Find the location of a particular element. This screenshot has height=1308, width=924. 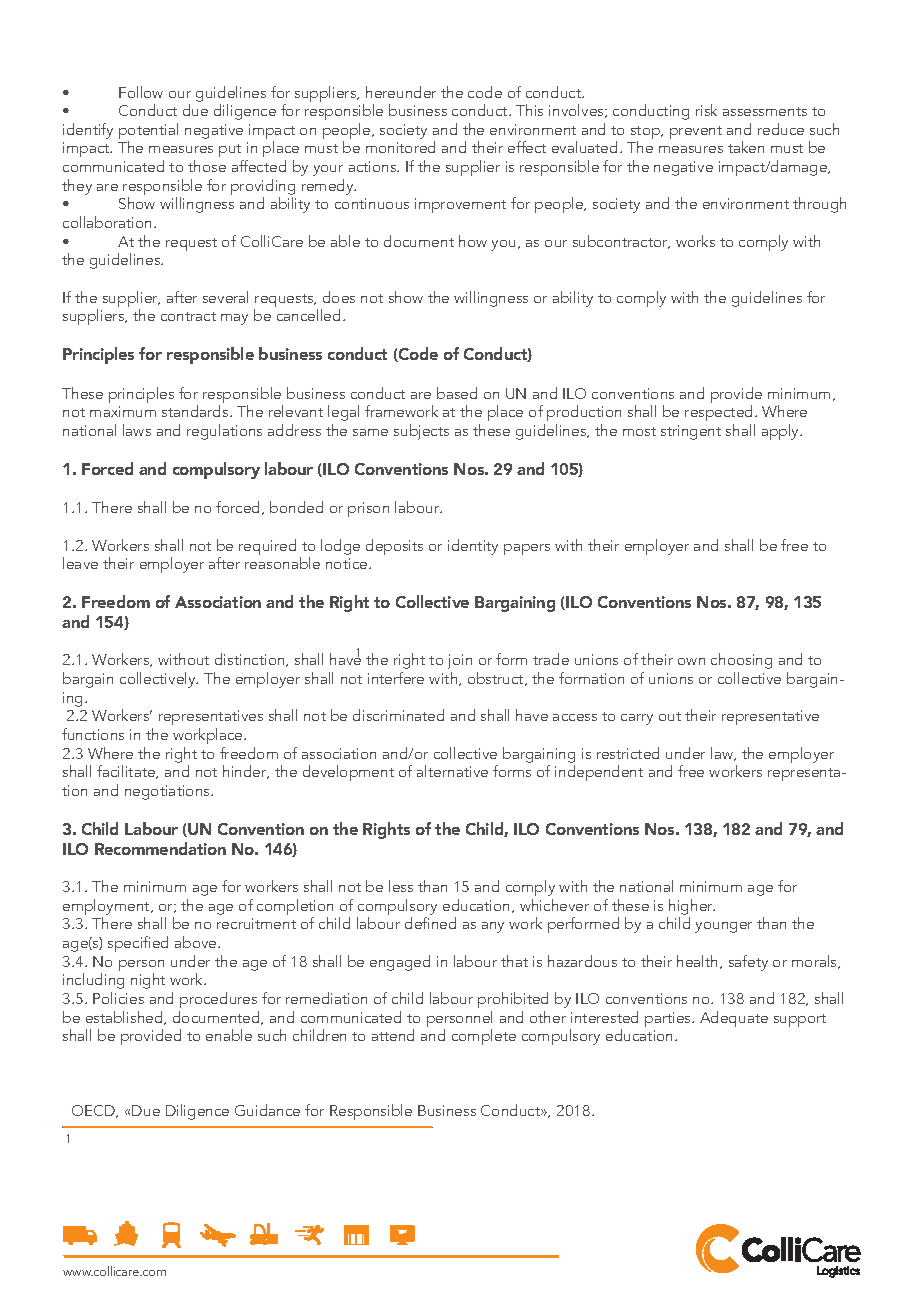

facilitate is located at coordinates (127, 772).
